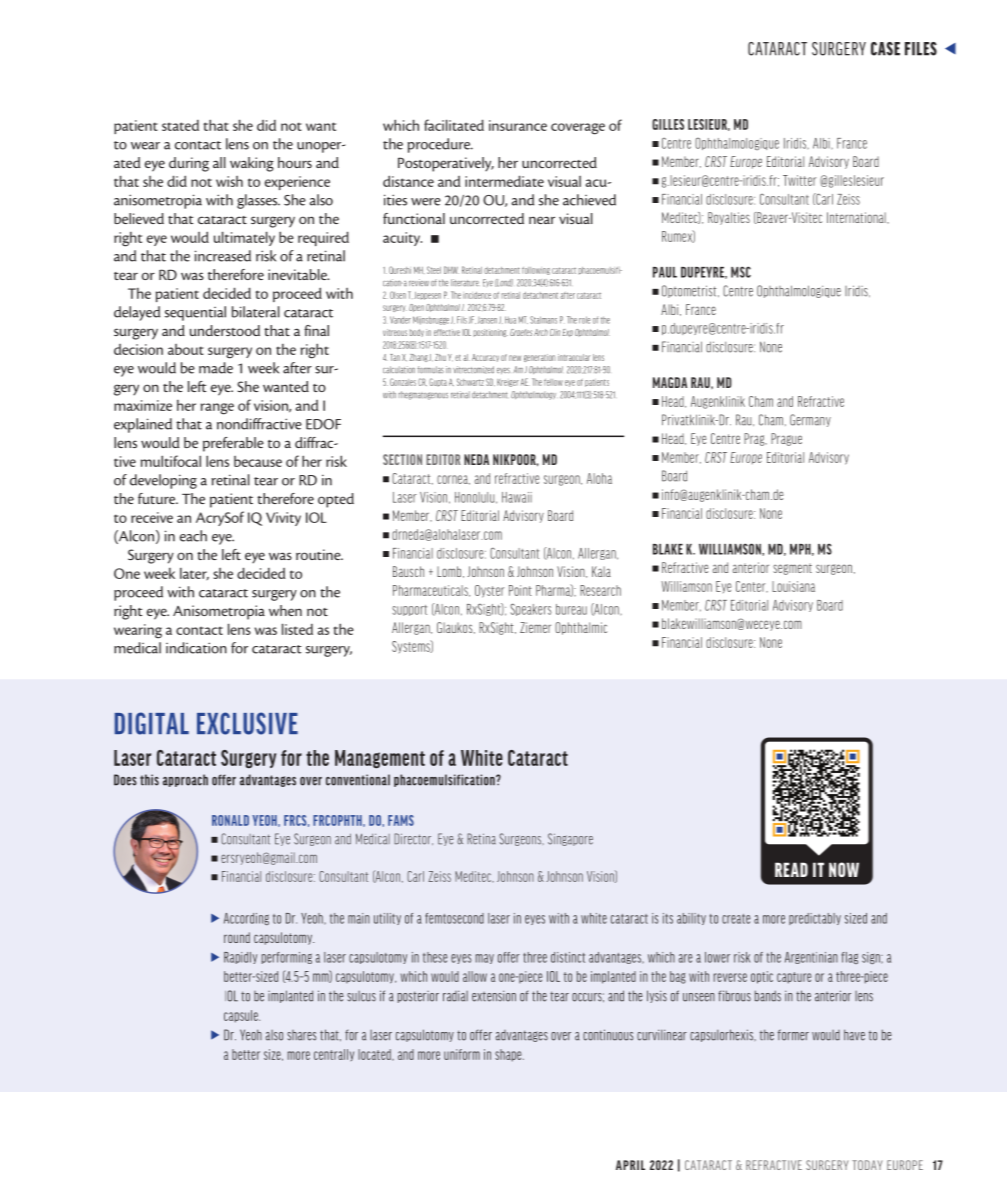  What do you see at coordinates (570, 839) in the screenshot?
I see `Singapore` at bounding box center [570, 839].
